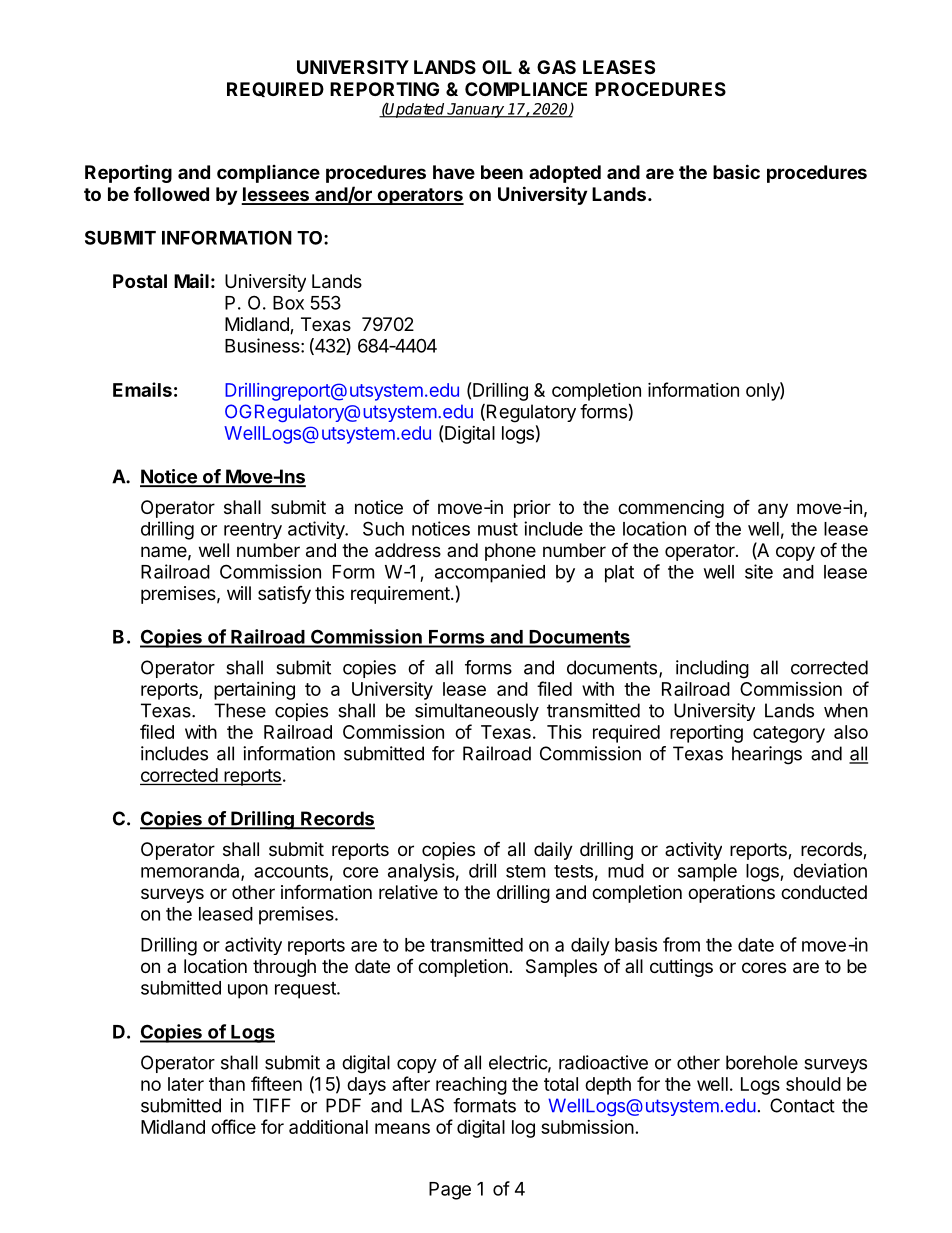 The image size is (952, 1233). Describe the element at coordinates (476, 110) in the screenshot. I see `January` at that location.
